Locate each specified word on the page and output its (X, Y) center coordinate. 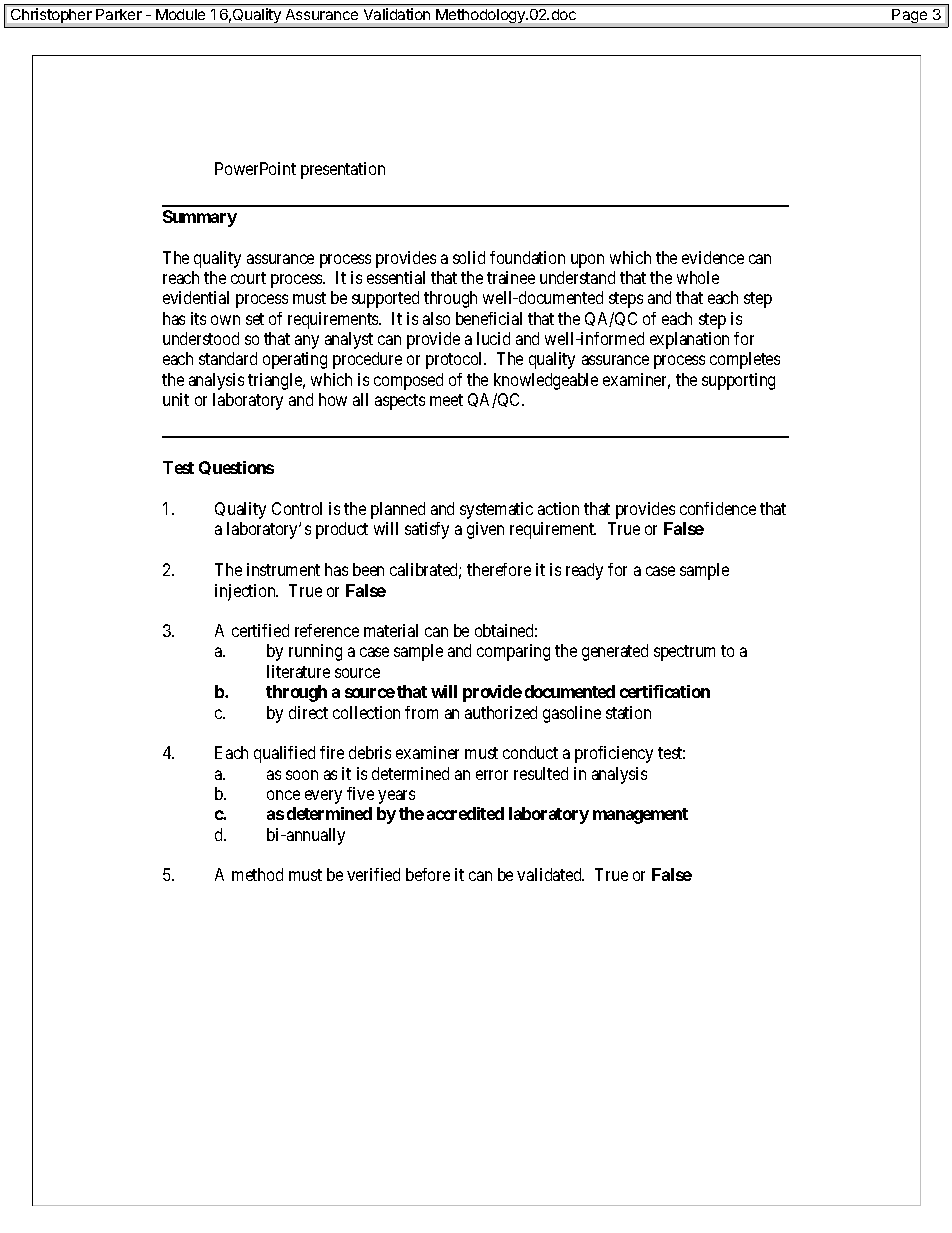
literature (298, 671)
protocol (456, 360)
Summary (200, 218)
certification (665, 691)
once (283, 795)
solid (469, 257)
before (428, 874)
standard (228, 358)
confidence (718, 508)
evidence (713, 257)
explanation (689, 340)
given (485, 530)
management (640, 816)
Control (297, 508)
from (421, 712)
